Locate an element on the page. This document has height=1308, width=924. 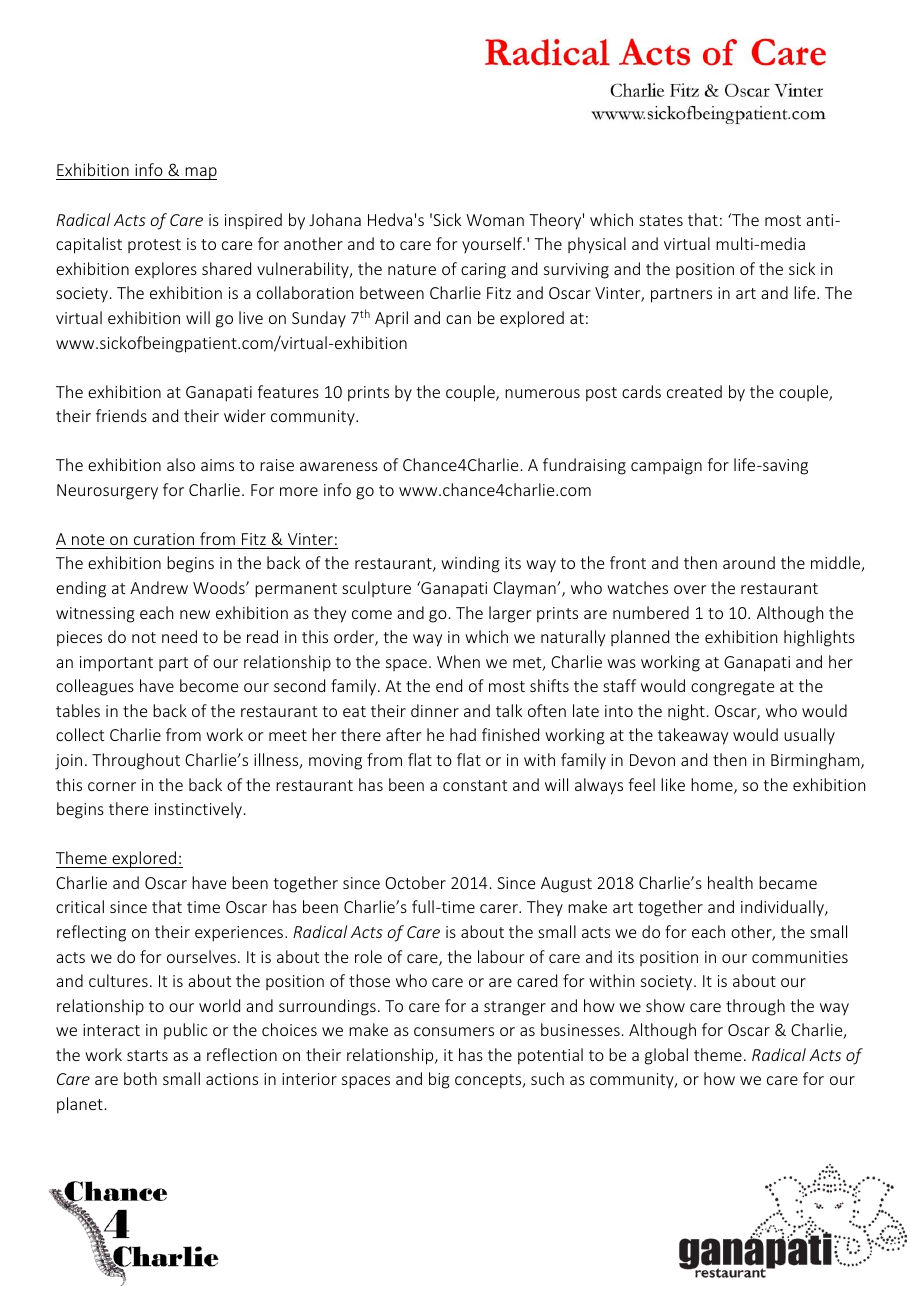
When is located at coordinates (458, 661).
